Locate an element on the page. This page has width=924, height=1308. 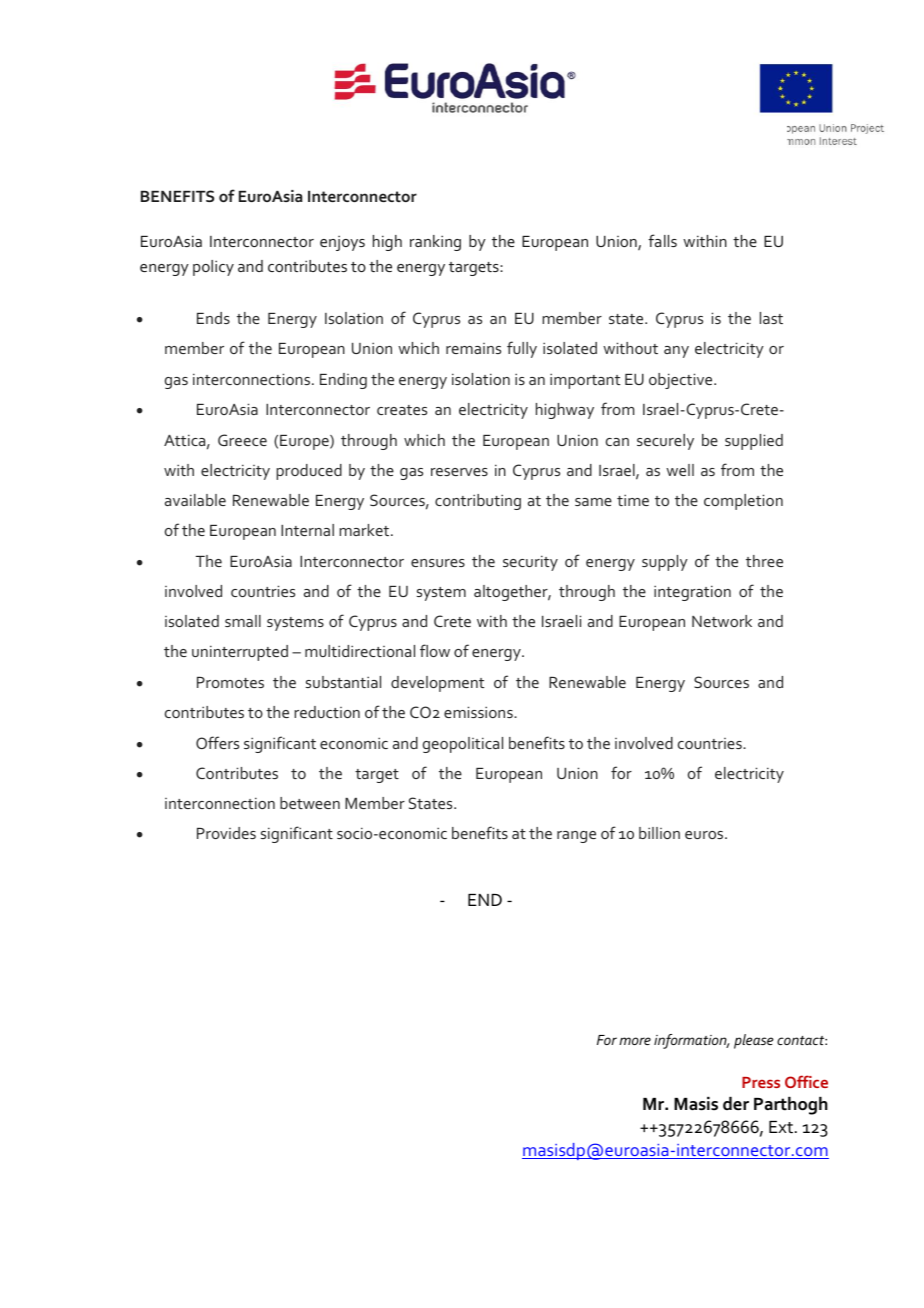
Provides is located at coordinates (226, 833).
